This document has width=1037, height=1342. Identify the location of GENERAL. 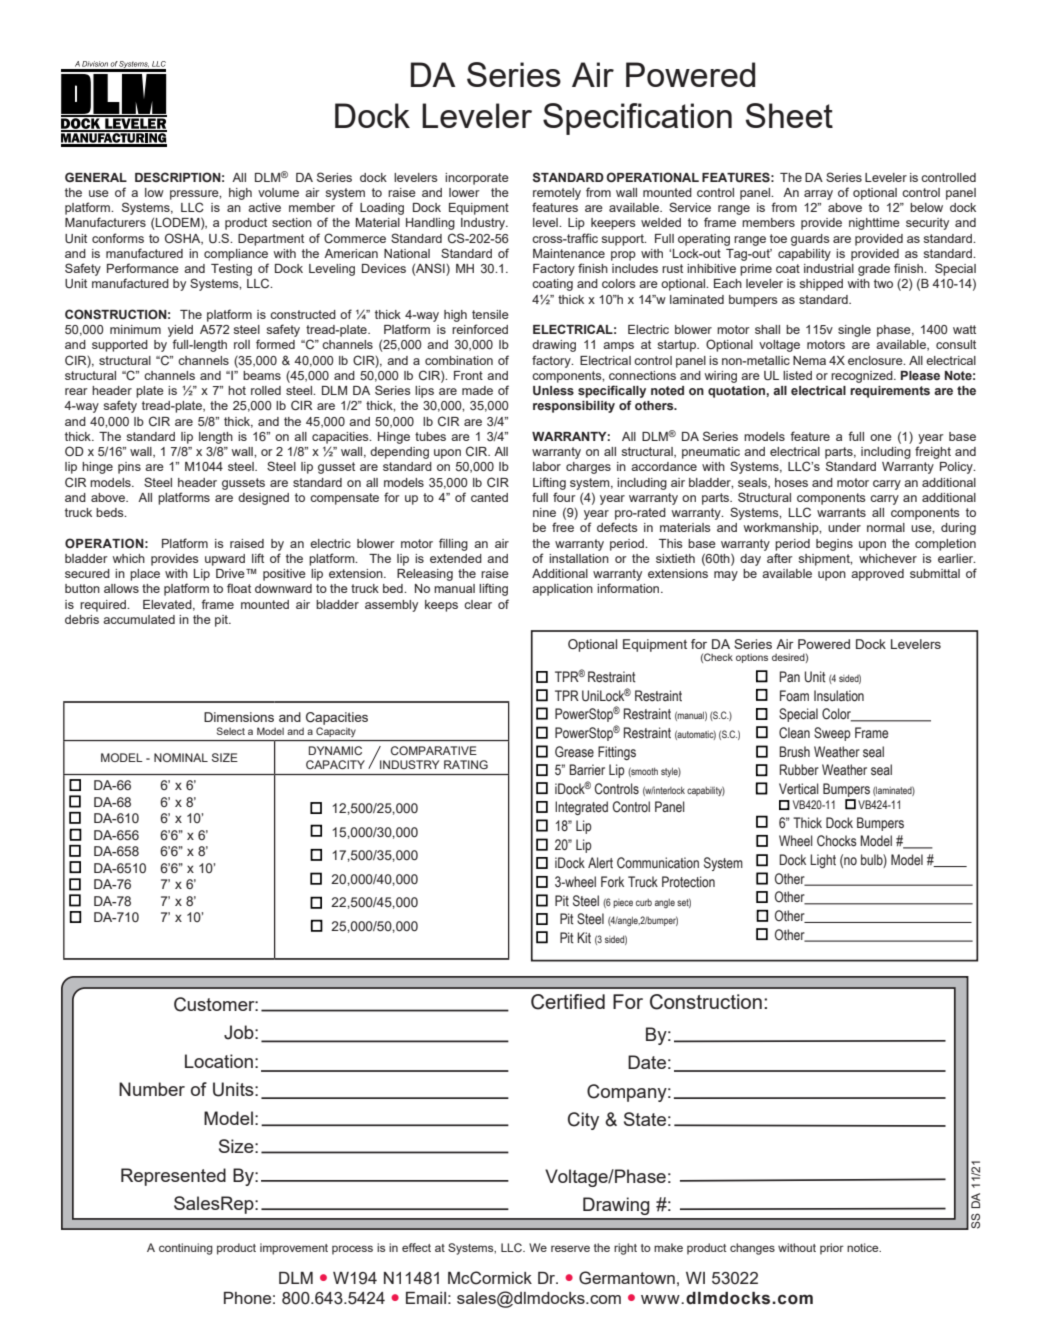
(96, 177).
